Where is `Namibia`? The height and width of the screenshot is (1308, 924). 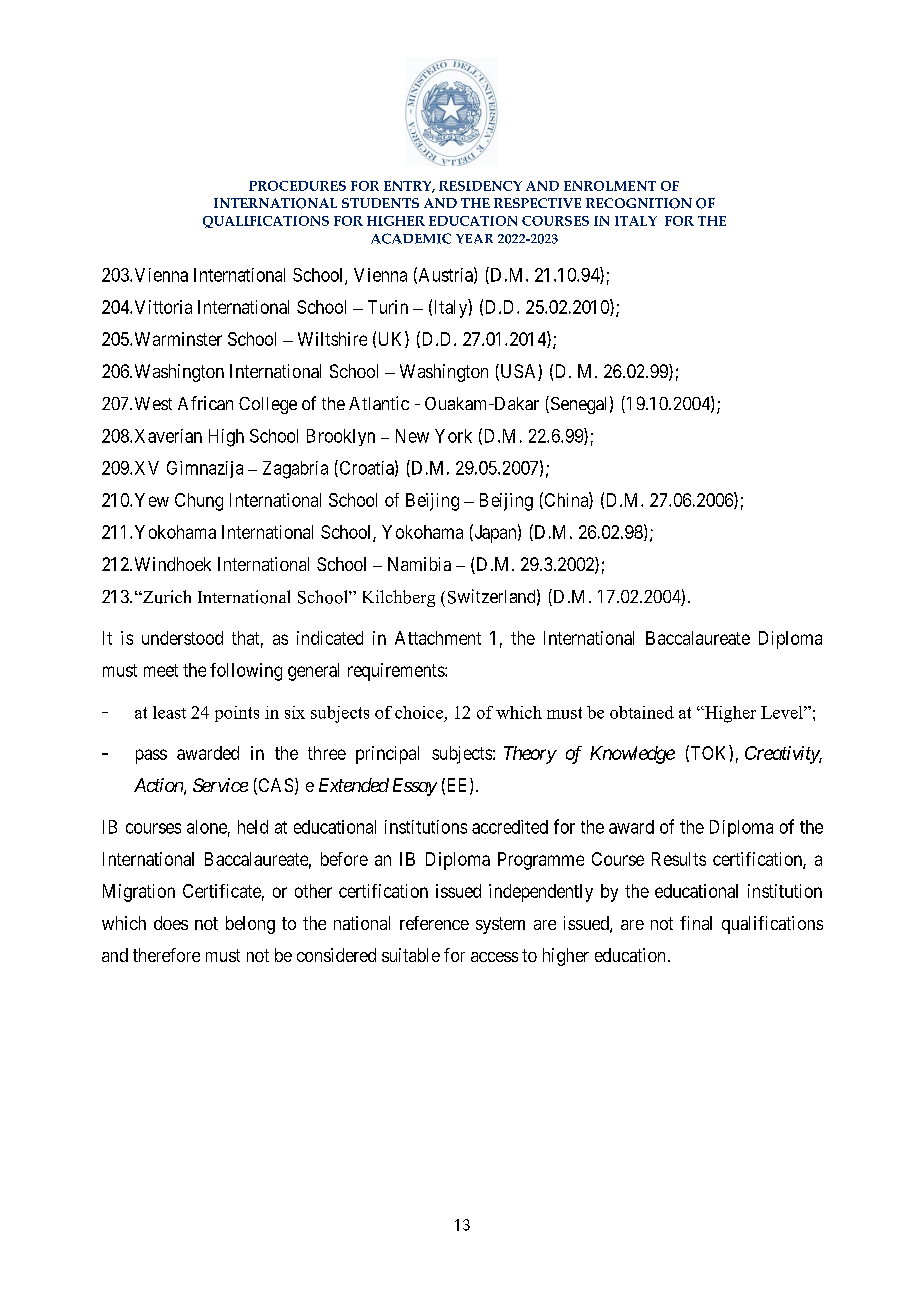 Namibia is located at coordinates (419, 564).
